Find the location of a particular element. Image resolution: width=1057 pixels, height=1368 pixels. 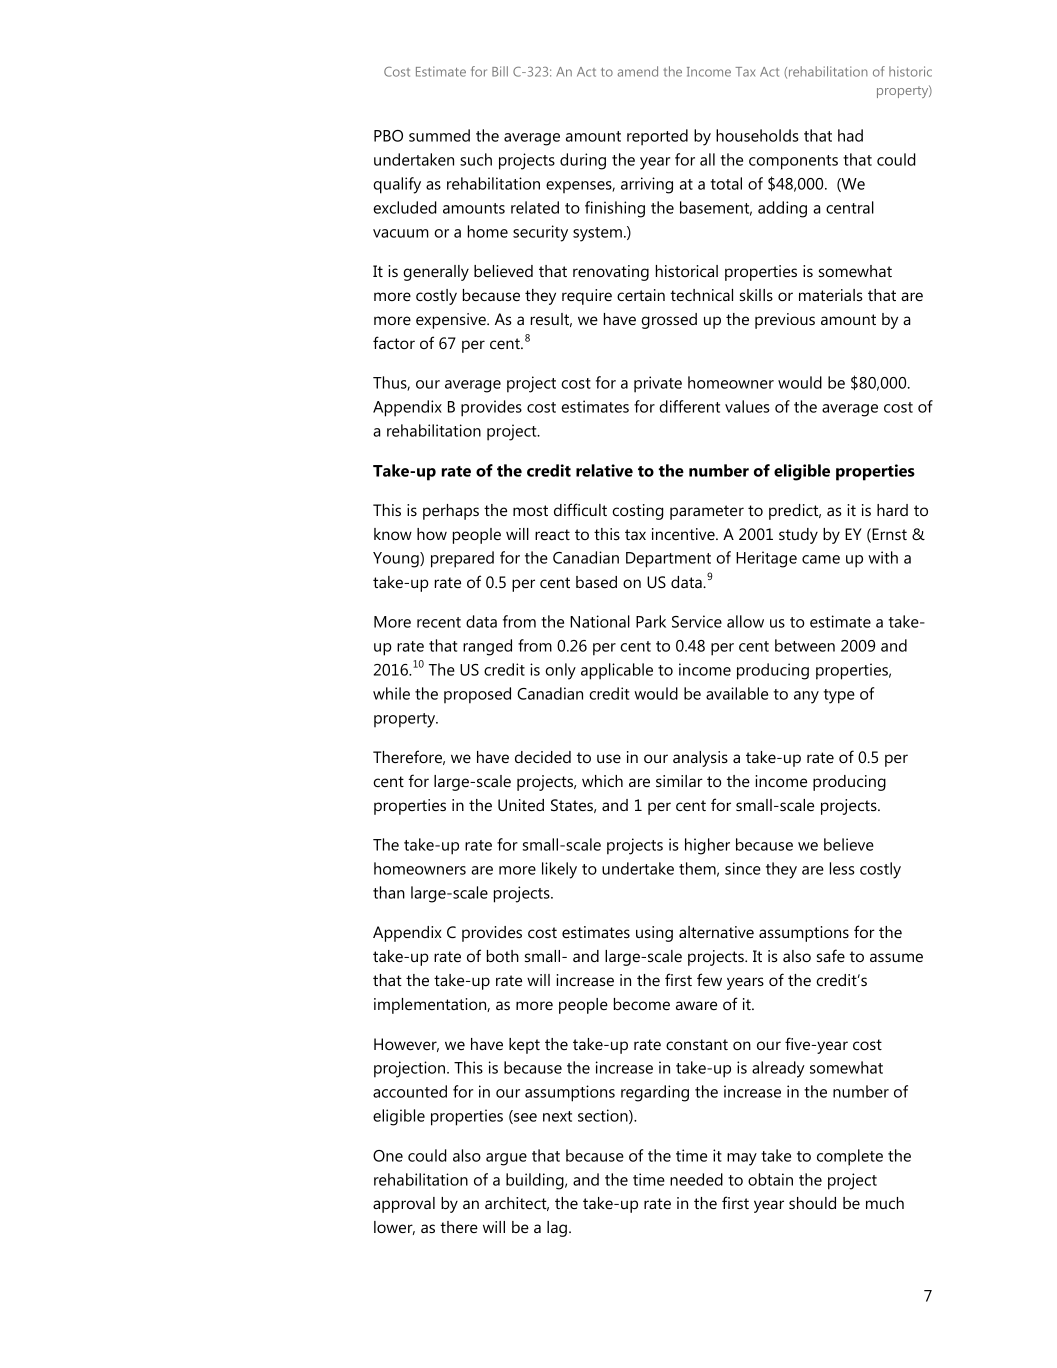

Park is located at coordinates (651, 621).
